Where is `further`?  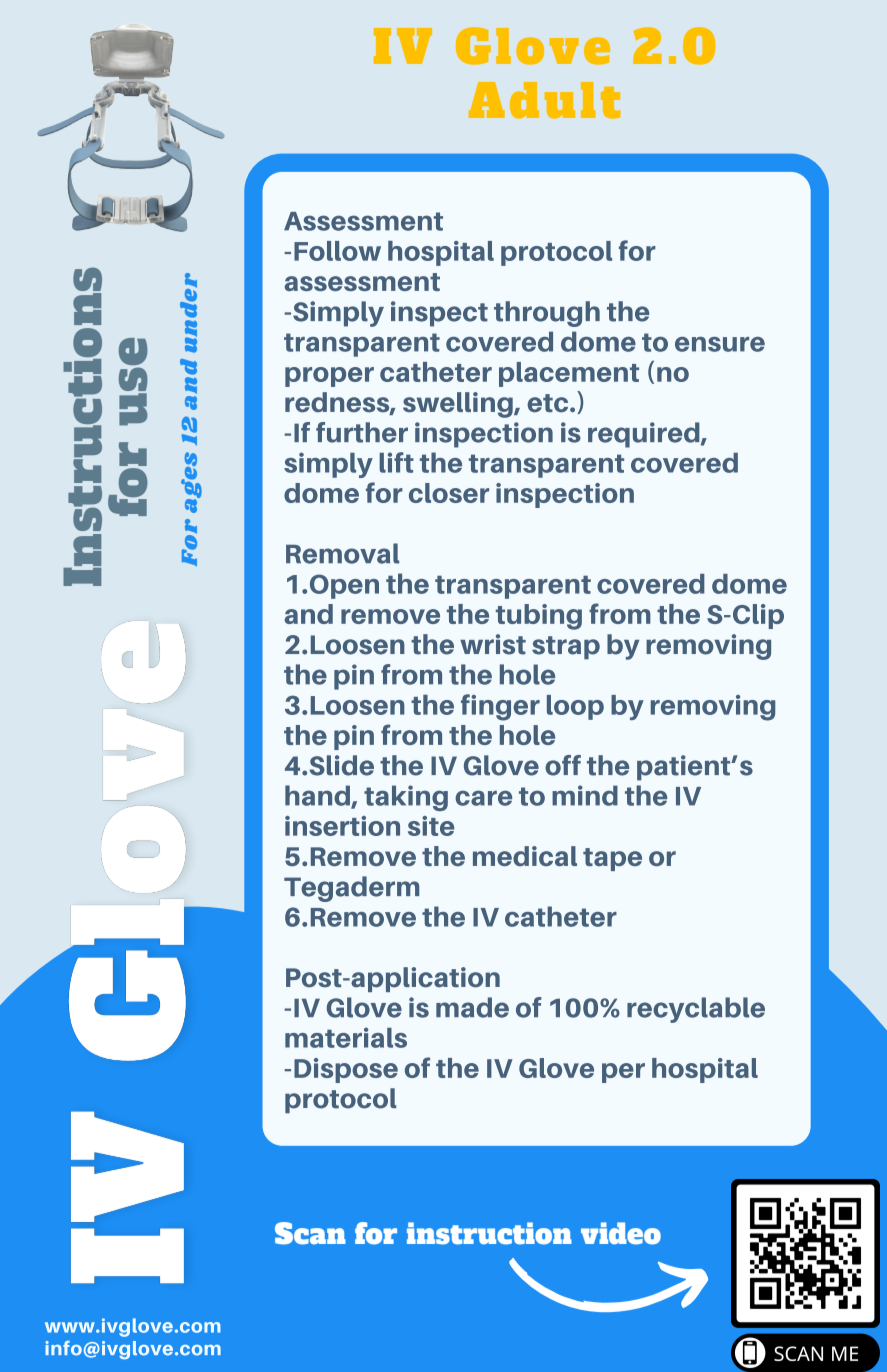 further is located at coordinates (362, 432).
